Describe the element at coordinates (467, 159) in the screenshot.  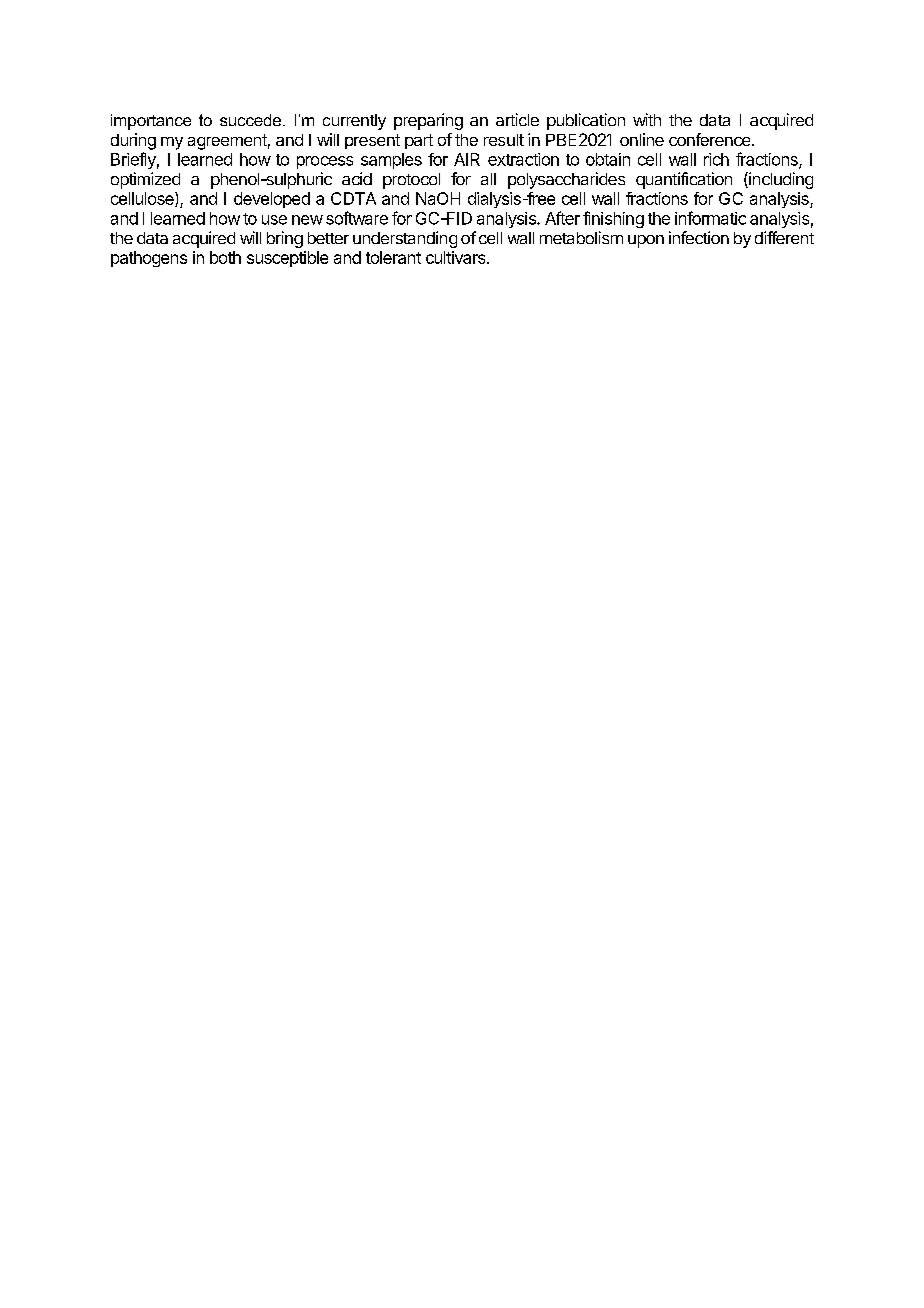
I see `AIR` at that location.
